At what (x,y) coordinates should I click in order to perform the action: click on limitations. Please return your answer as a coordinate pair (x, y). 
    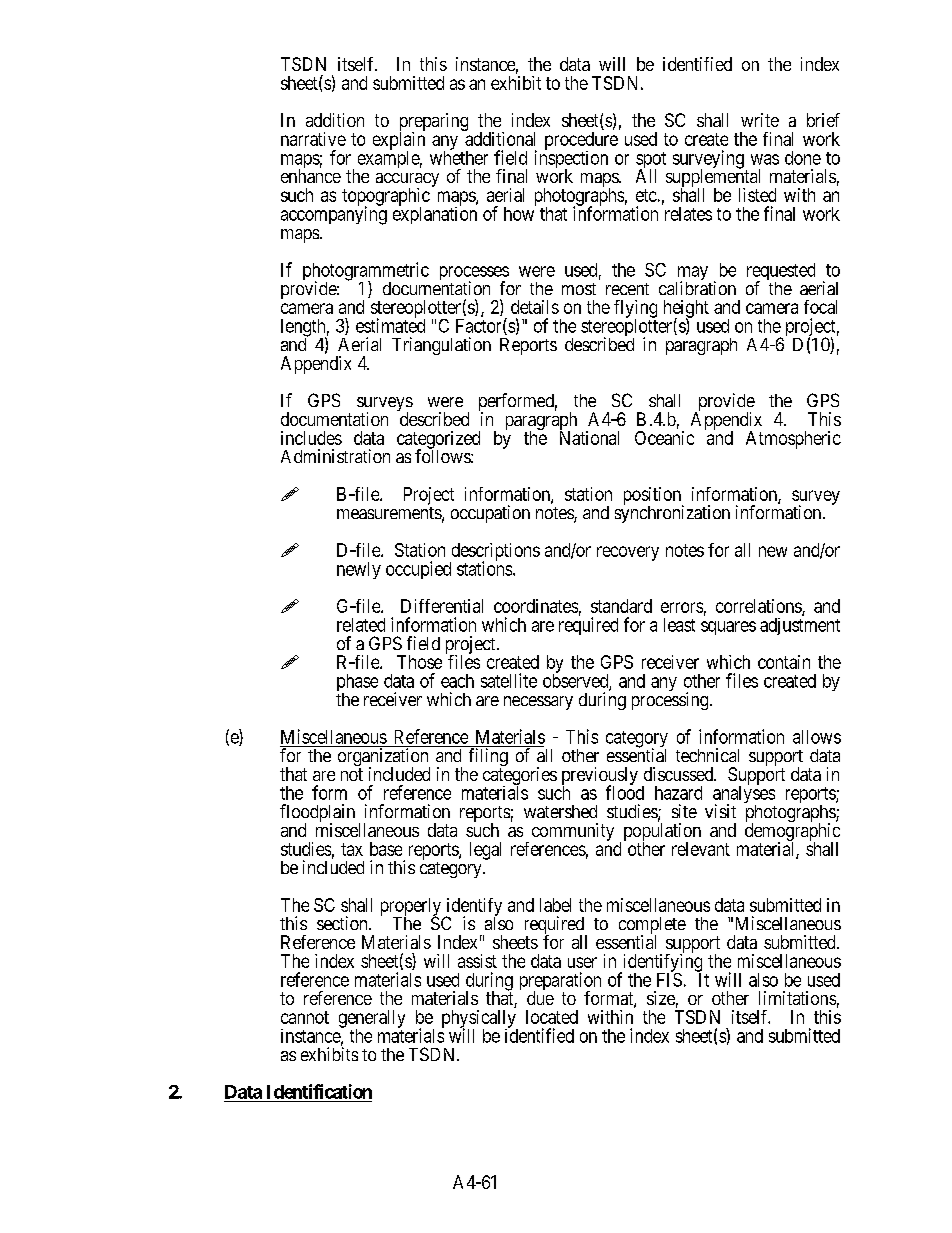
    Looking at the image, I should click on (797, 998).
